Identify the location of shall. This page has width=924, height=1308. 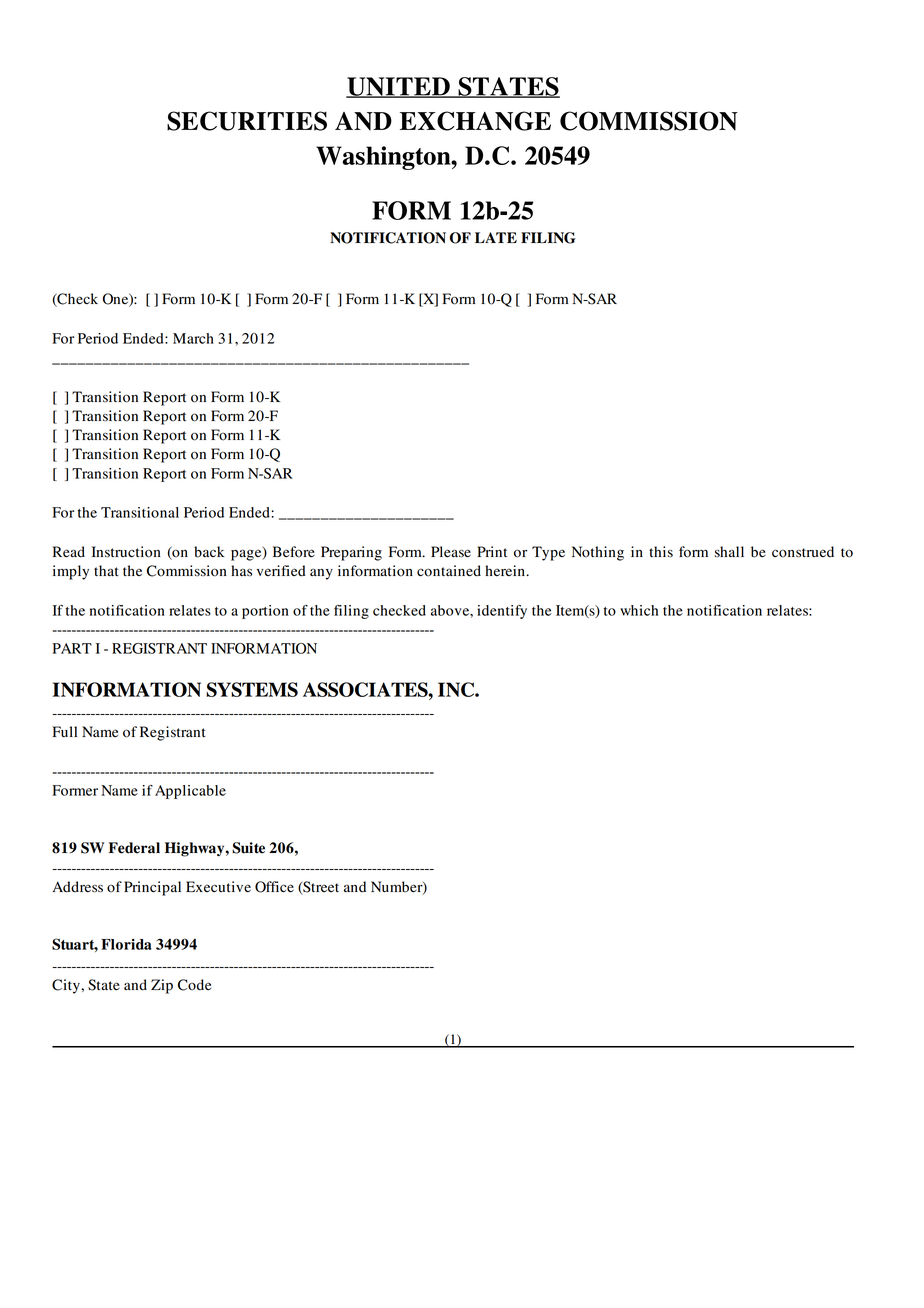
(729, 552).
